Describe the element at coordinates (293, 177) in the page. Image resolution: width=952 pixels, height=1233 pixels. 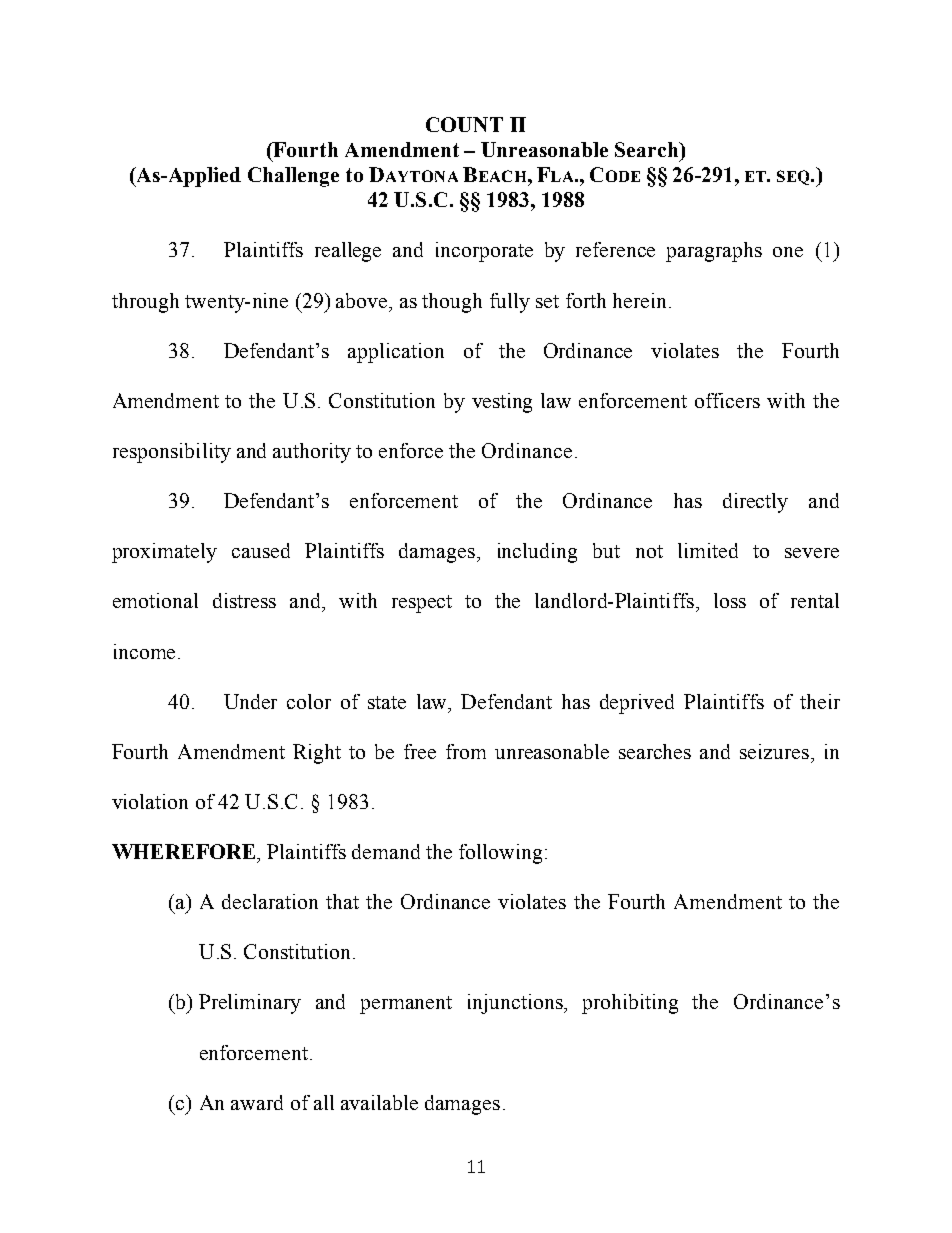
I see `Challenge` at that location.
